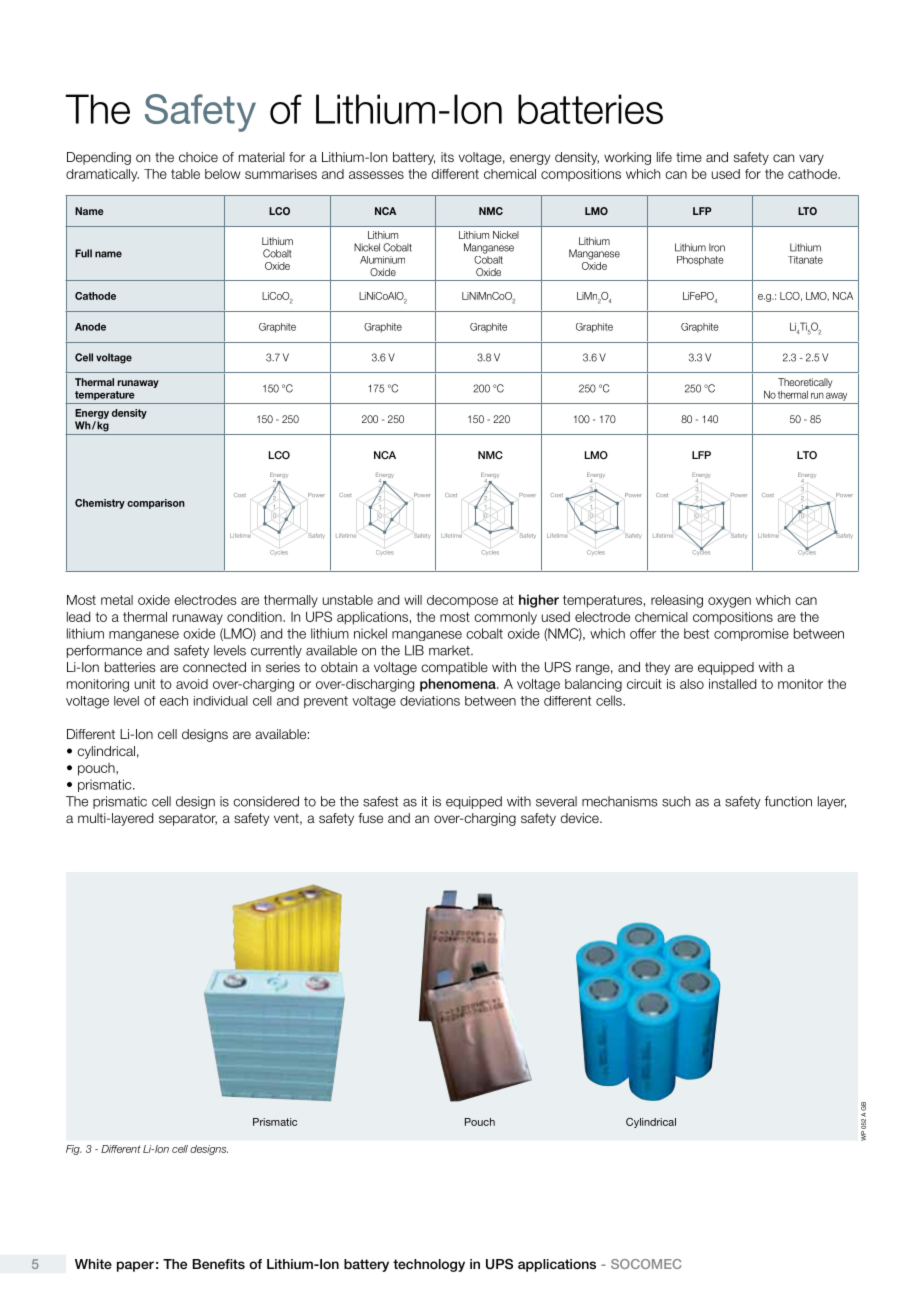 The image size is (924, 1308). What do you see at coordinates (717, 247) in the screenshot?
I see `Iron` at bounding box center [717, 247].
